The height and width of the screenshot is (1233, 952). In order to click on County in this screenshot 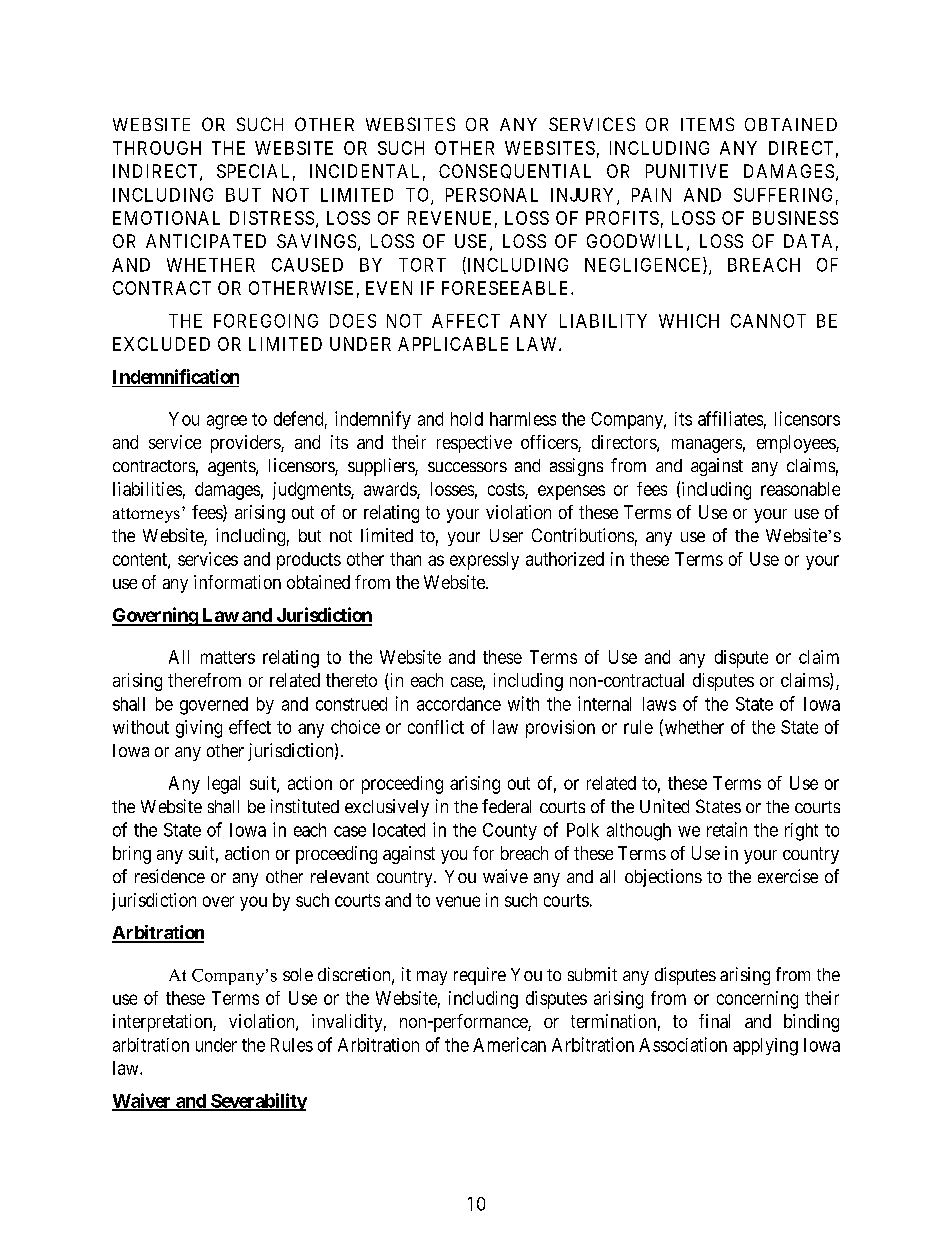, I will do `click(510, 831)`.
